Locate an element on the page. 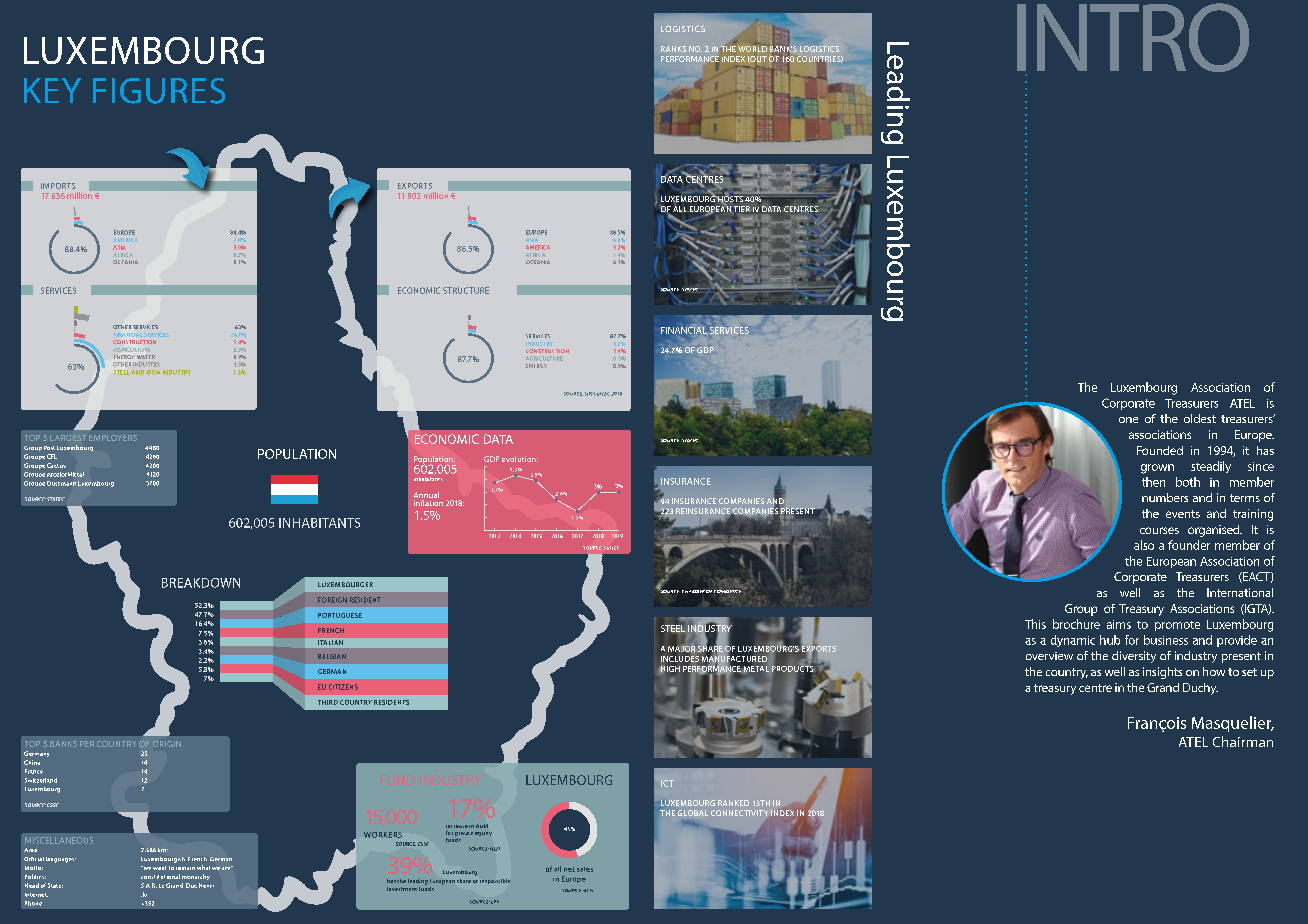  EMPLOYERS is located at coordinates (113, 438).
